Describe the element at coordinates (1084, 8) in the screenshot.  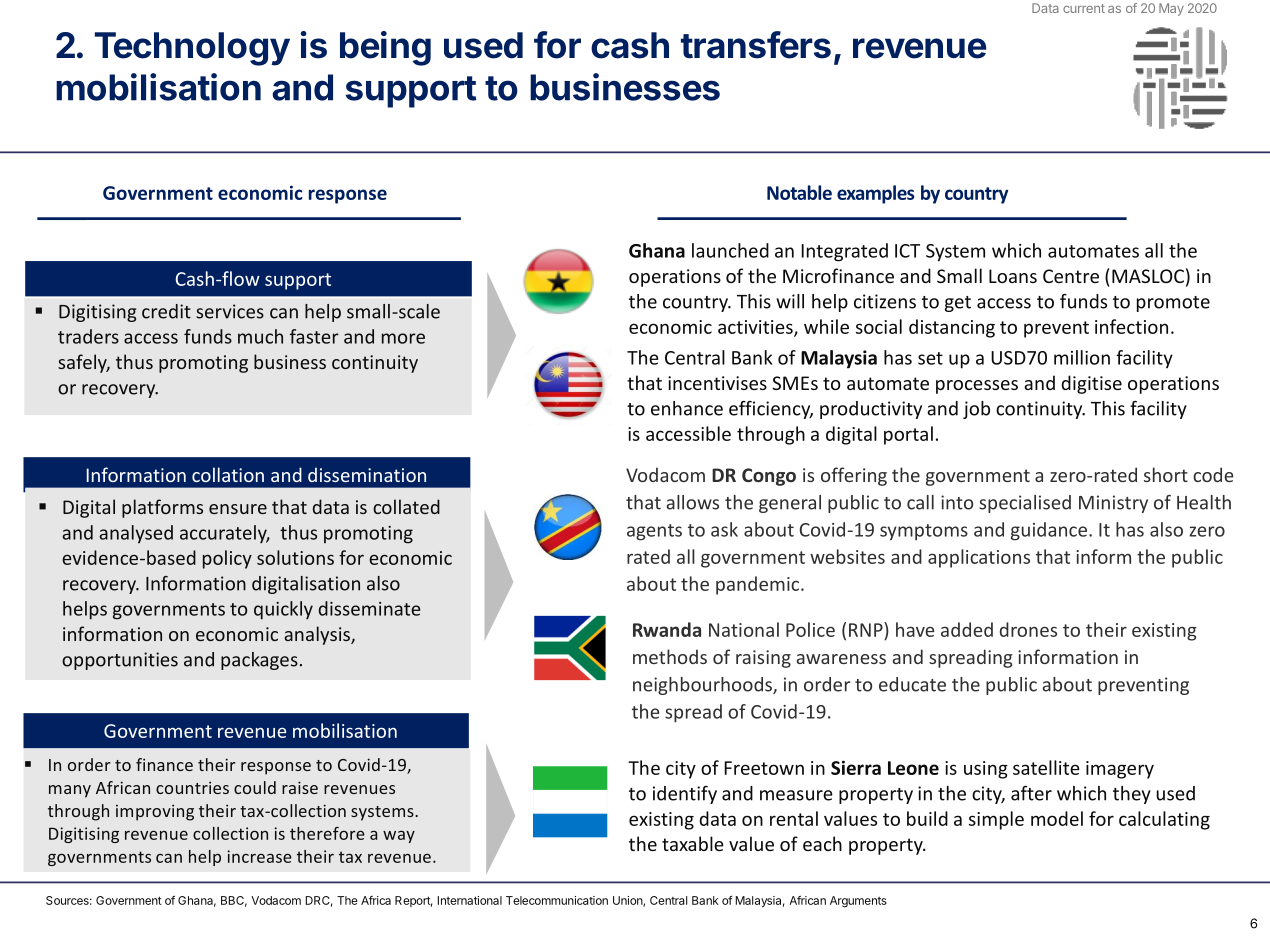
I see `current` at that location.
